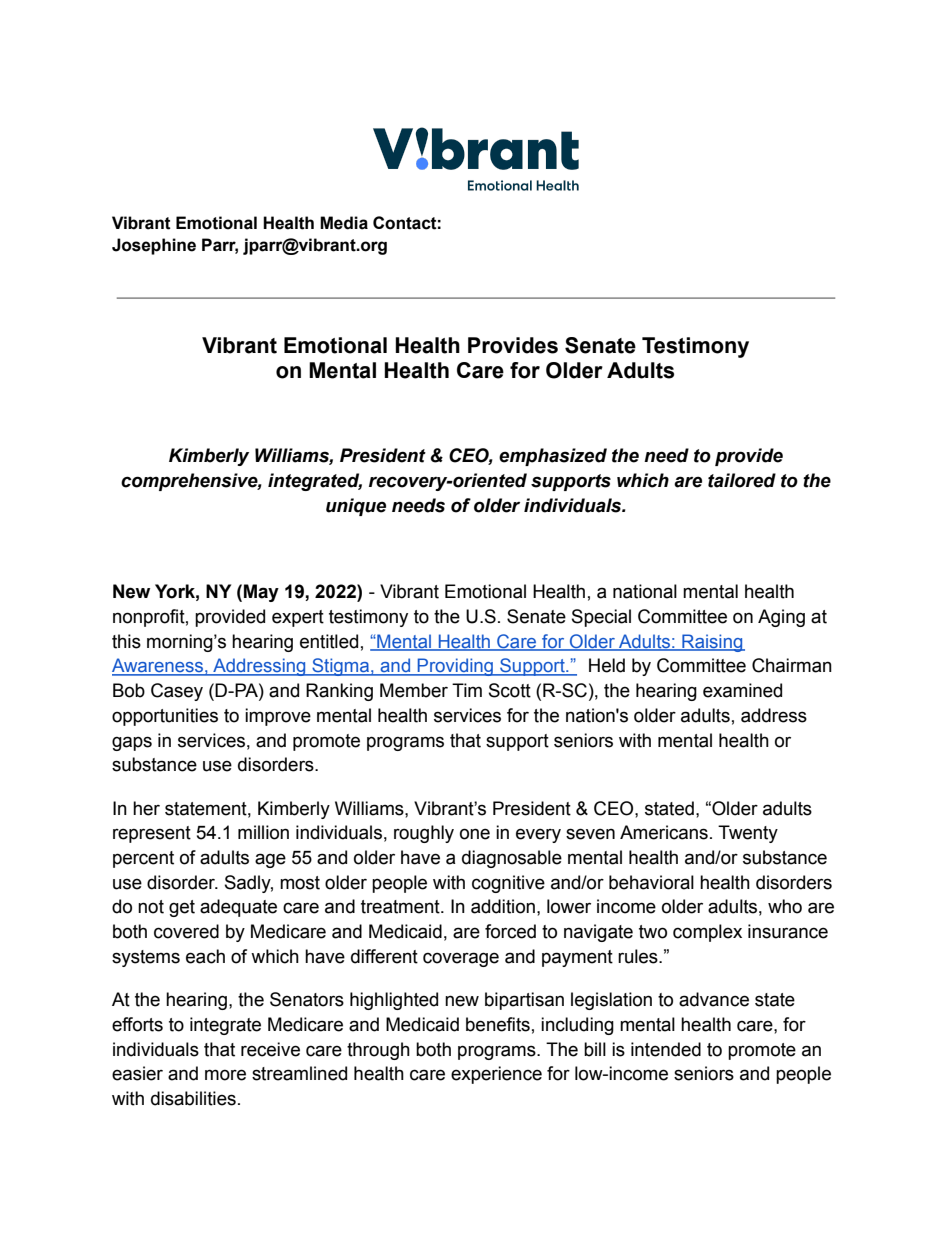 Image resolution: width=952 pixels, height=1233 pixels. What do you see at coordinates (712, 643) in the image?
I see `Raising` at bounding box center [712, 643].
